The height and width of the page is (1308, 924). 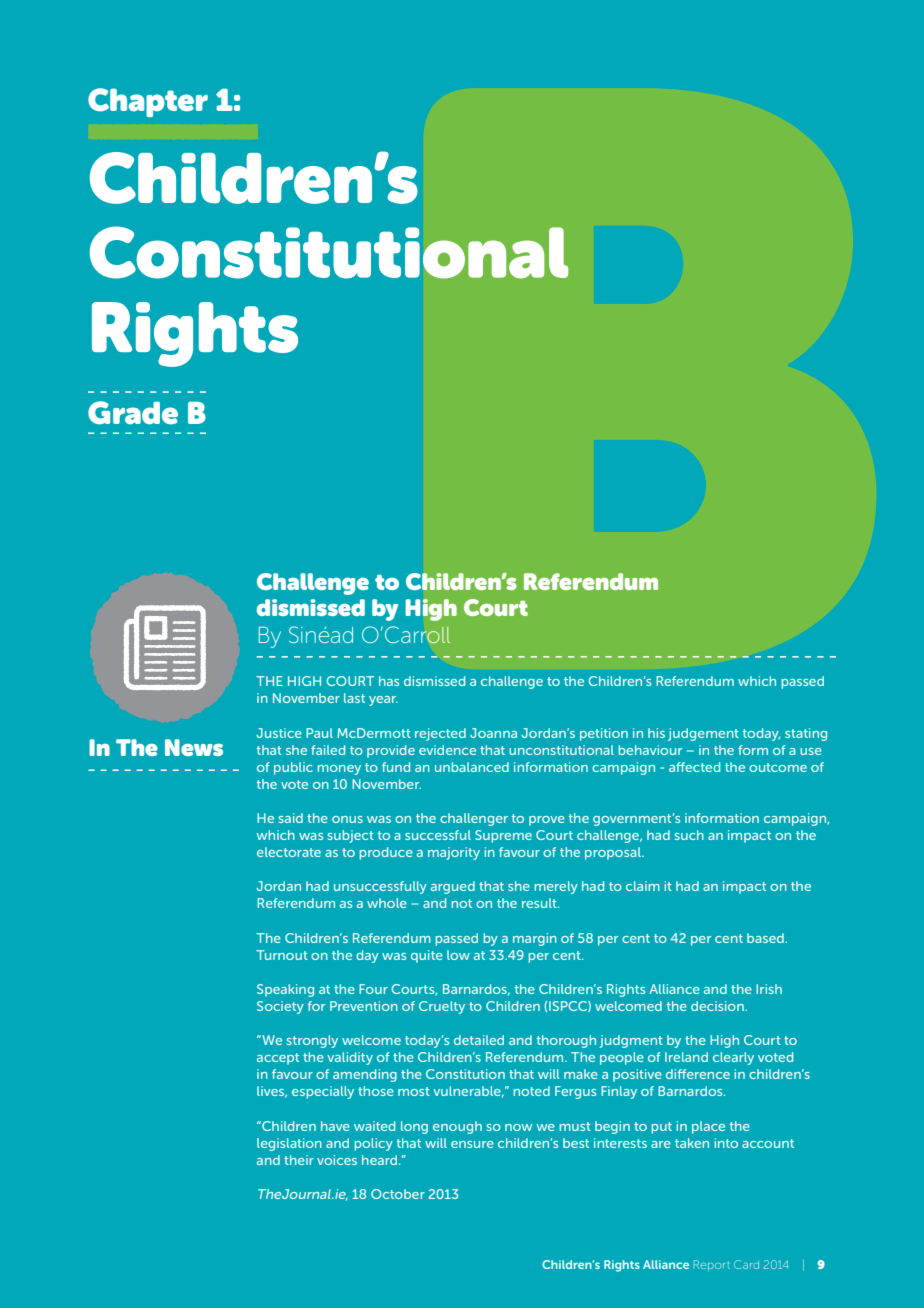 I want to click on Chapter, so click(x=148, y=102).
